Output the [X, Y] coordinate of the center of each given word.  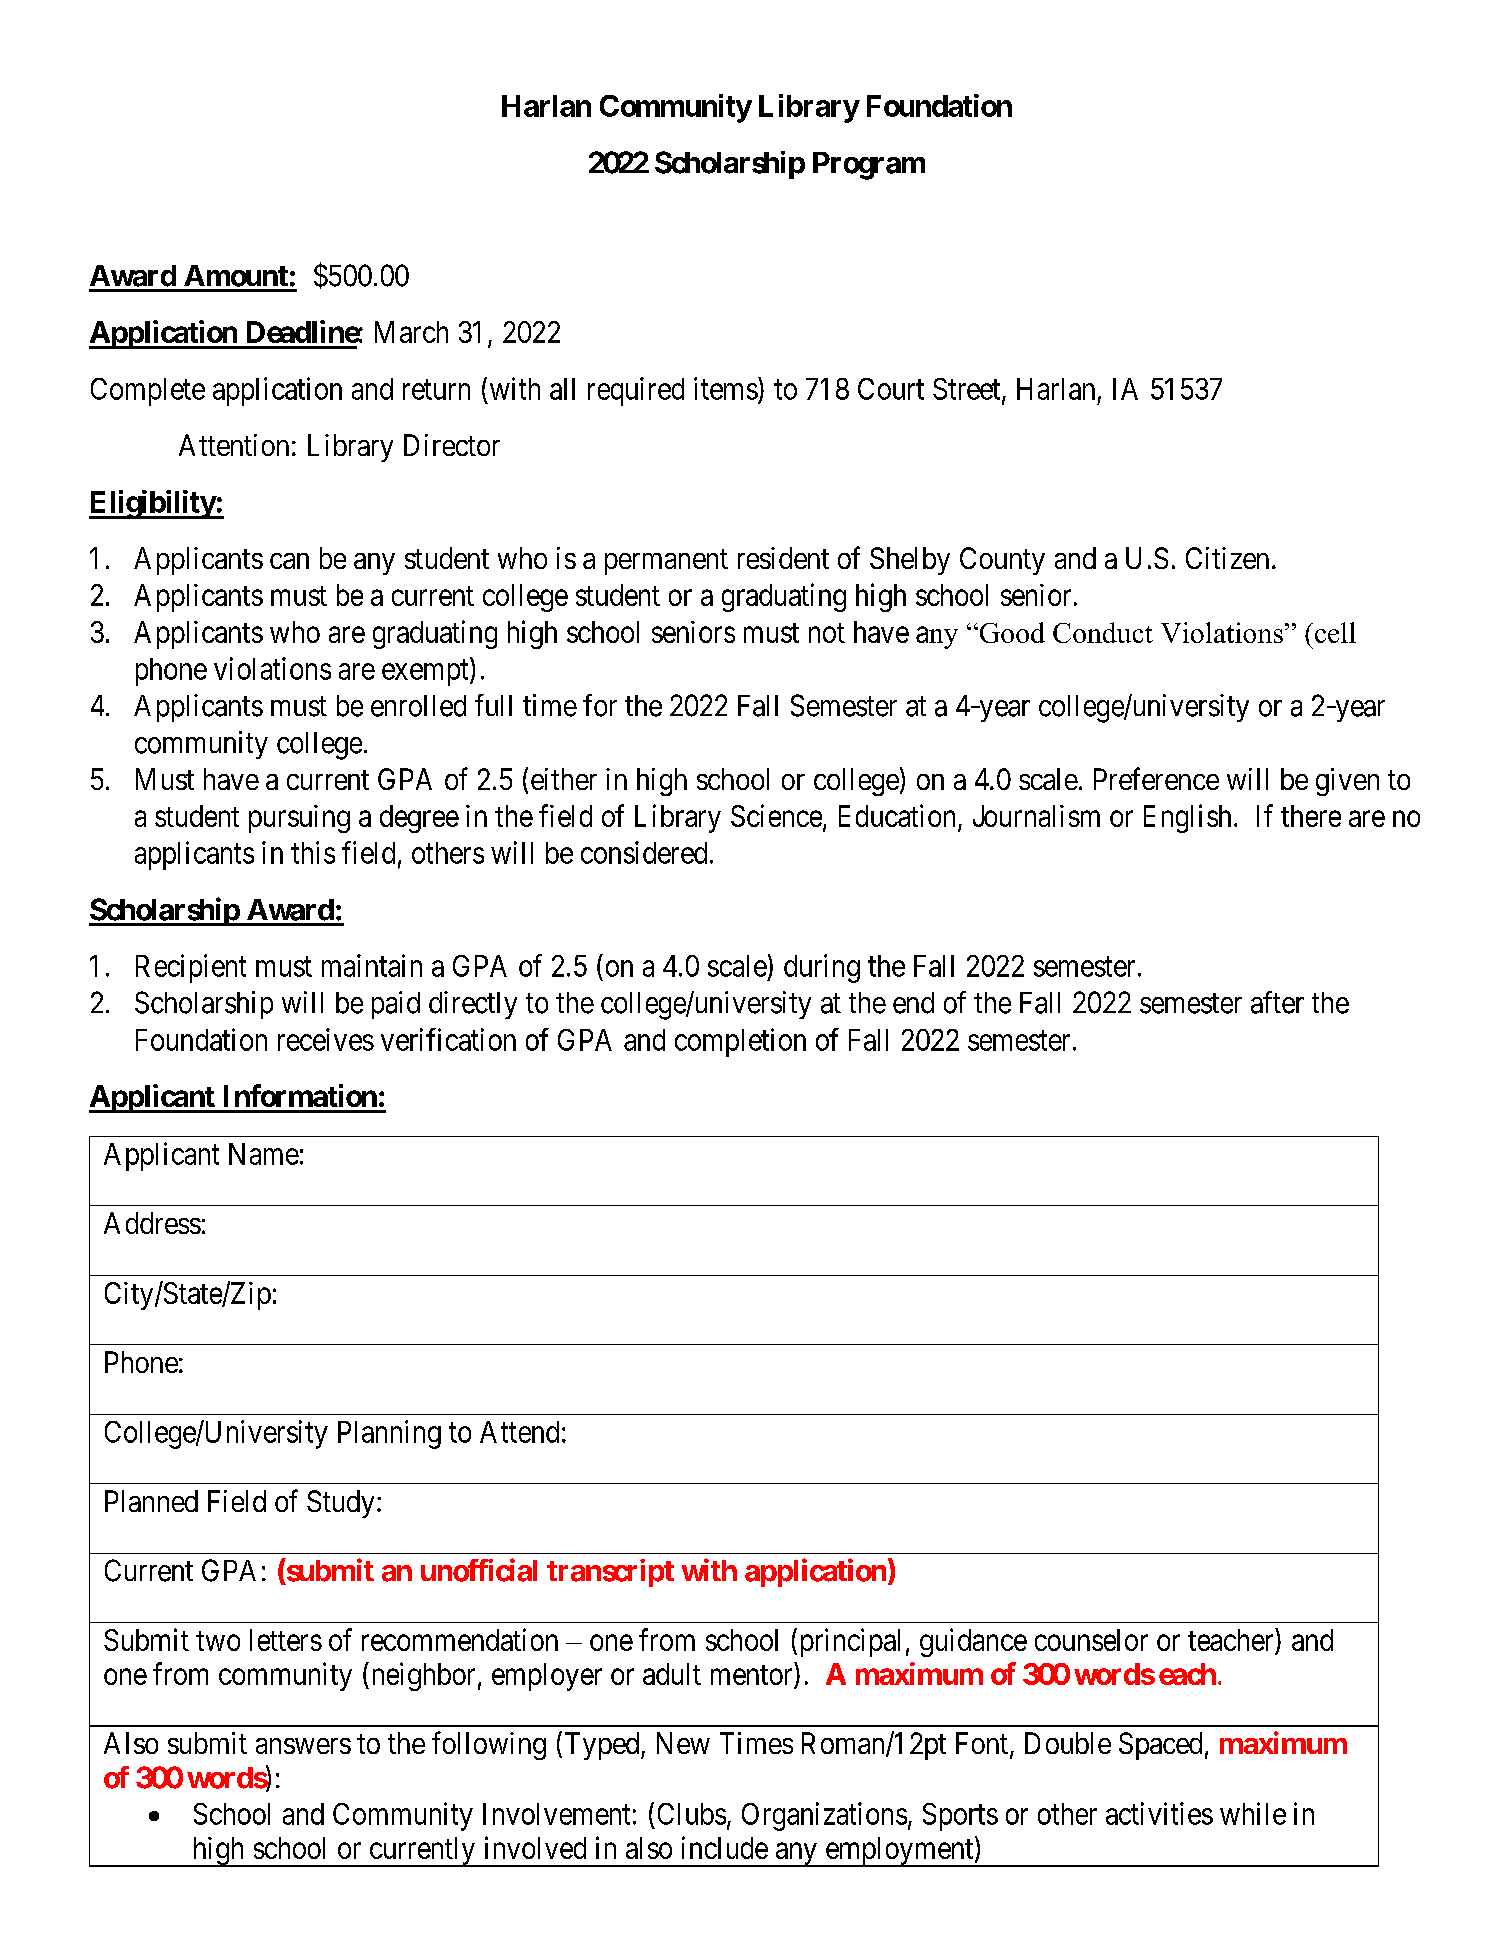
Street [968, 390]
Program [869, 166]
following [489, 1745]
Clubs [692, 1814]
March [411, 332]
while [1253, 1813]
